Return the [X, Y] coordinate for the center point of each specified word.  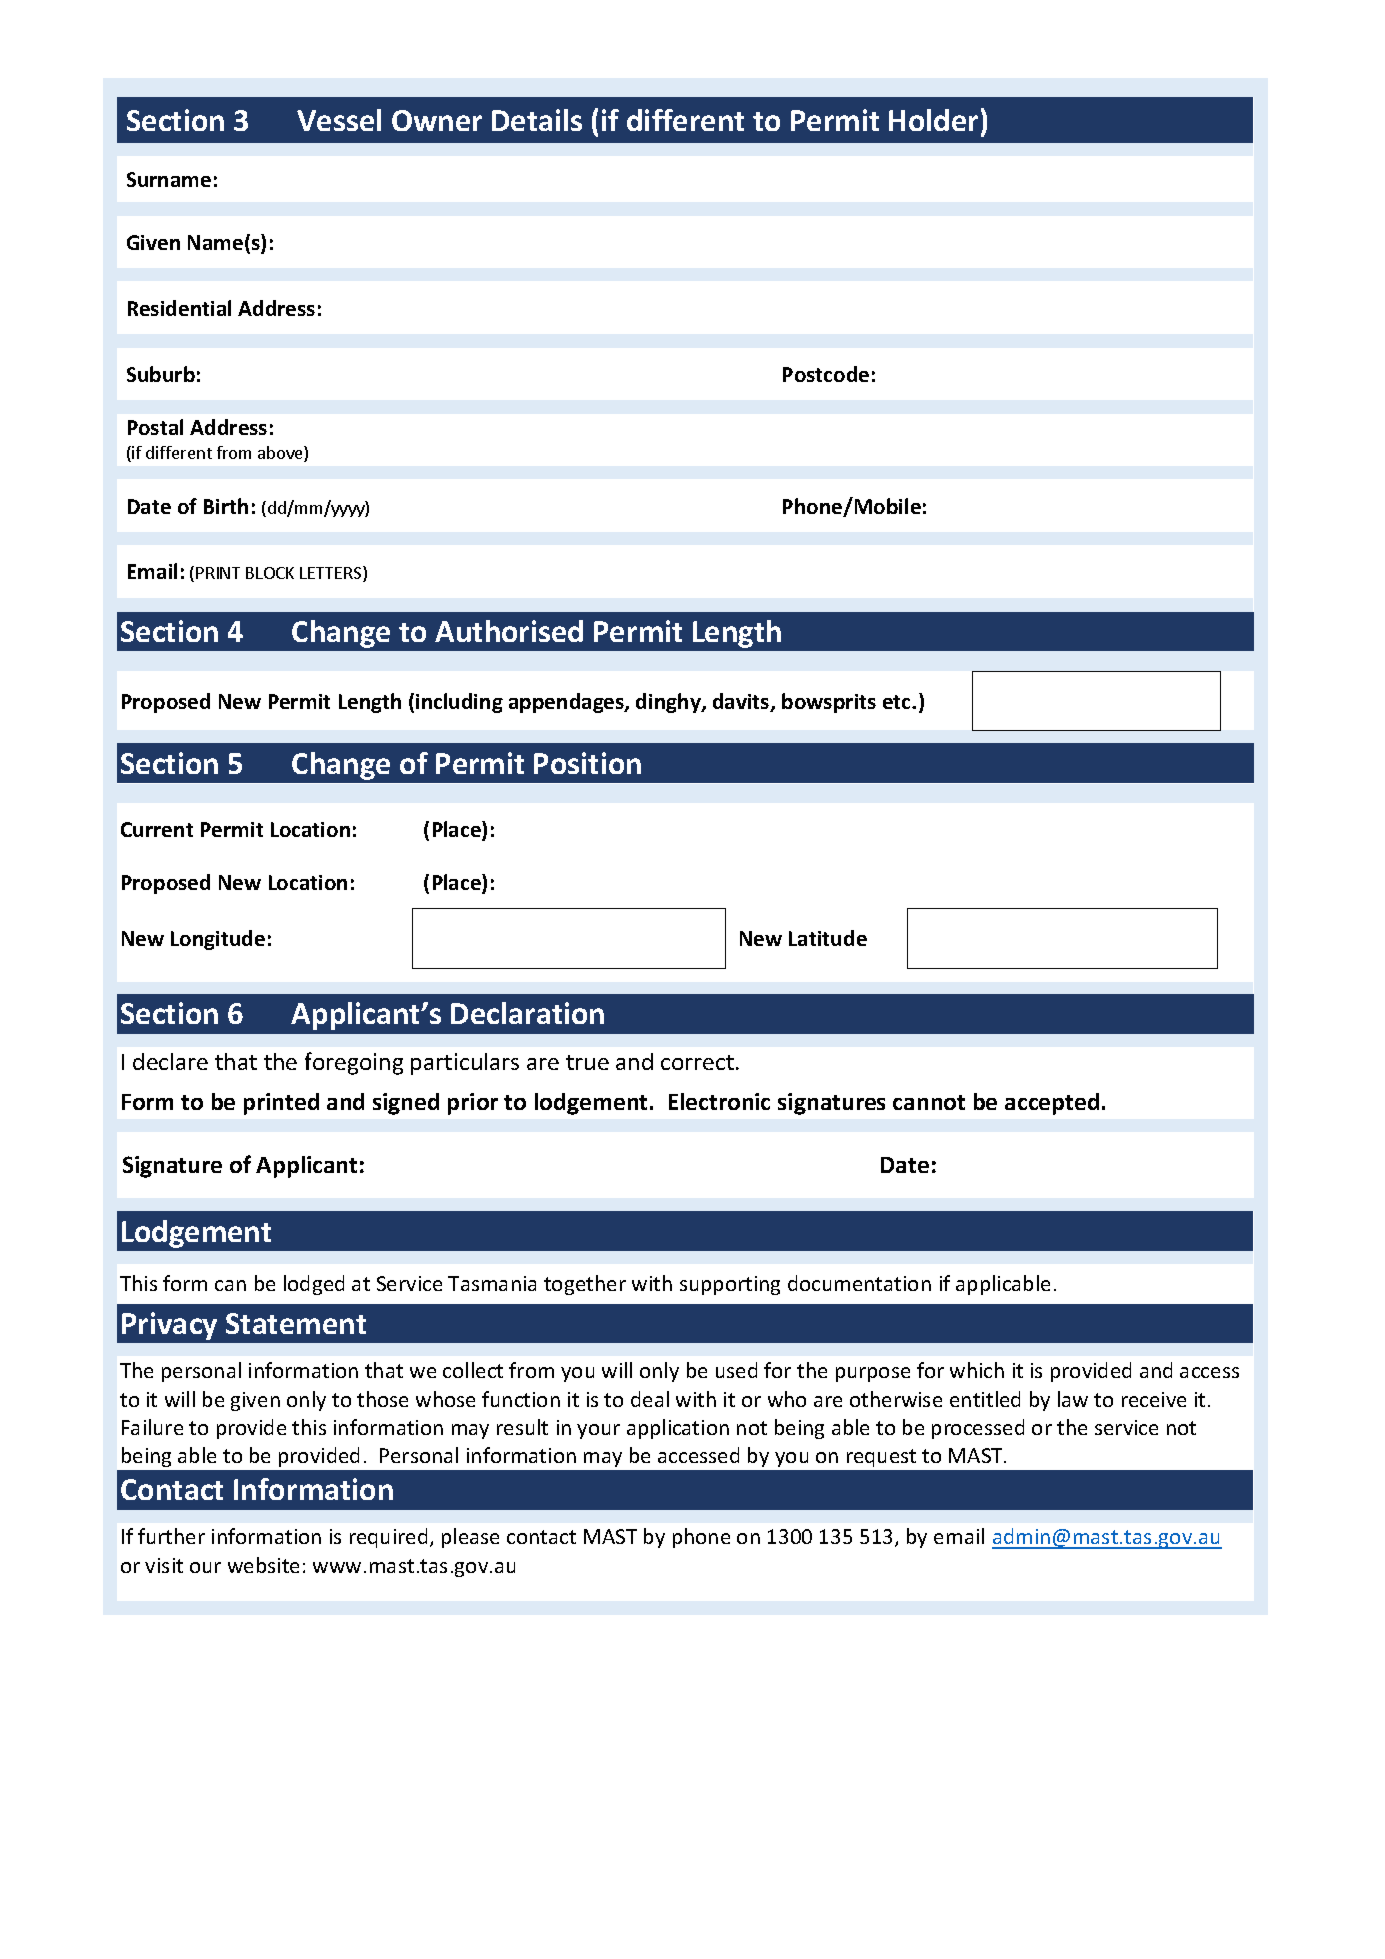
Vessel [339, 120]
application [678, 1429]
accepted [1052, 1104]
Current [157, 829]
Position [587, 763]
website [263, 1565]
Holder [933, 120]
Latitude [828, 938]
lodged [314, 1285]
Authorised [509, 631]
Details [537, 120]
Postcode [826, 374]
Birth [226, 506]
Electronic [719, 1101]
